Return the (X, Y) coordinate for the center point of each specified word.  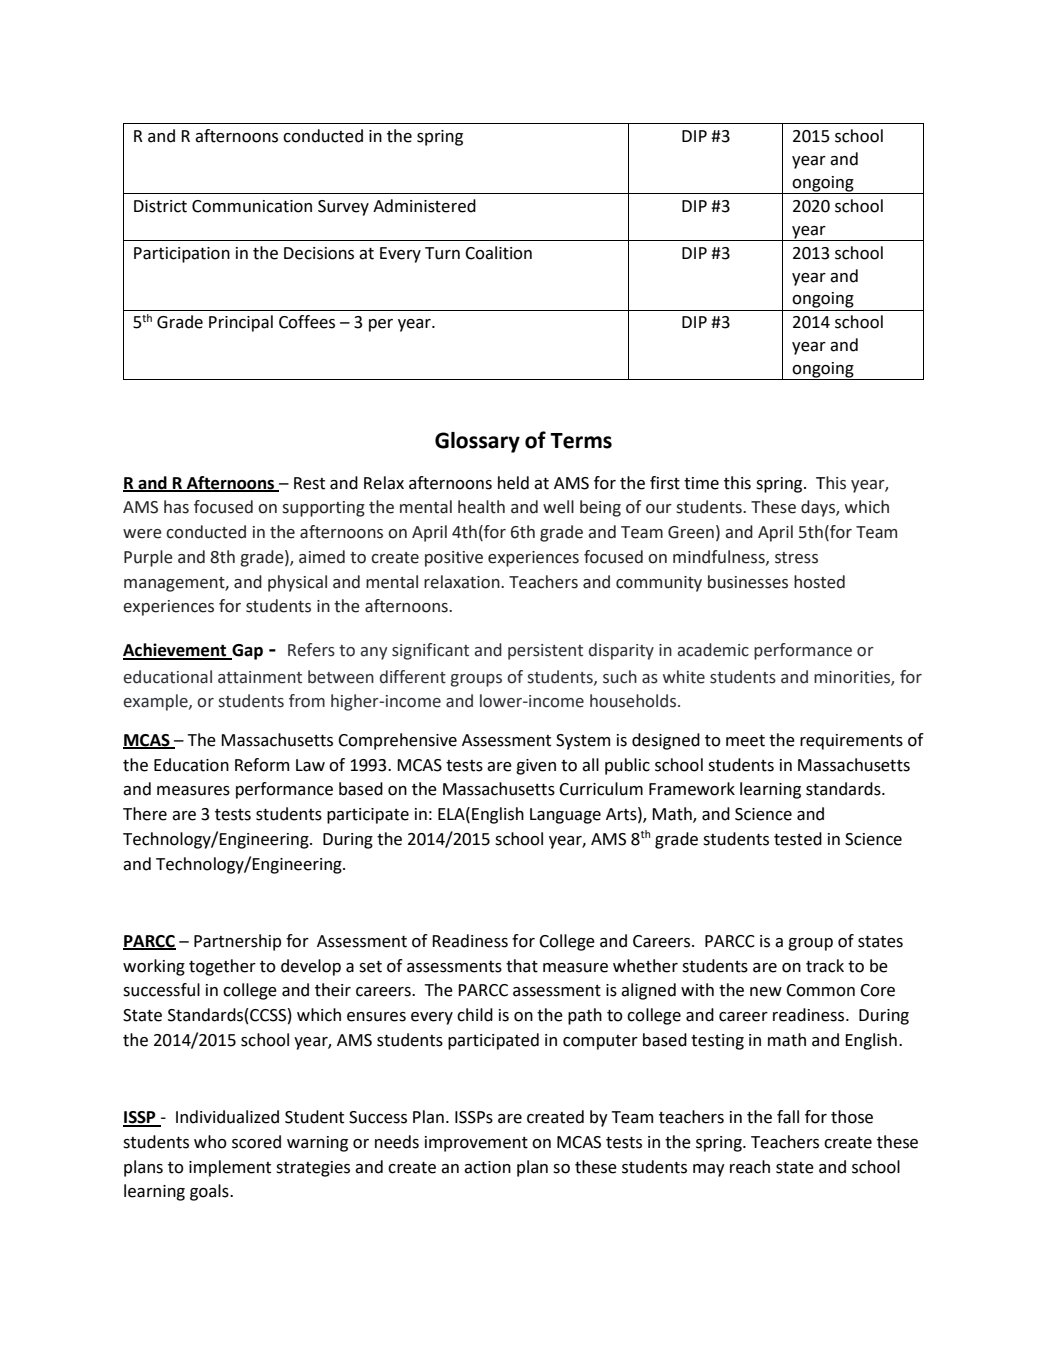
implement (230, 1168)
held (513, 483)
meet (745, 741)
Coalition (498, 253)
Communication (252, 206)
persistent (545, 652)
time (701, 483)
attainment (260, 677)
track (825, 966)
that (522, 966)
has (176, 507)
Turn (442, 253)
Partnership (237, 942)
